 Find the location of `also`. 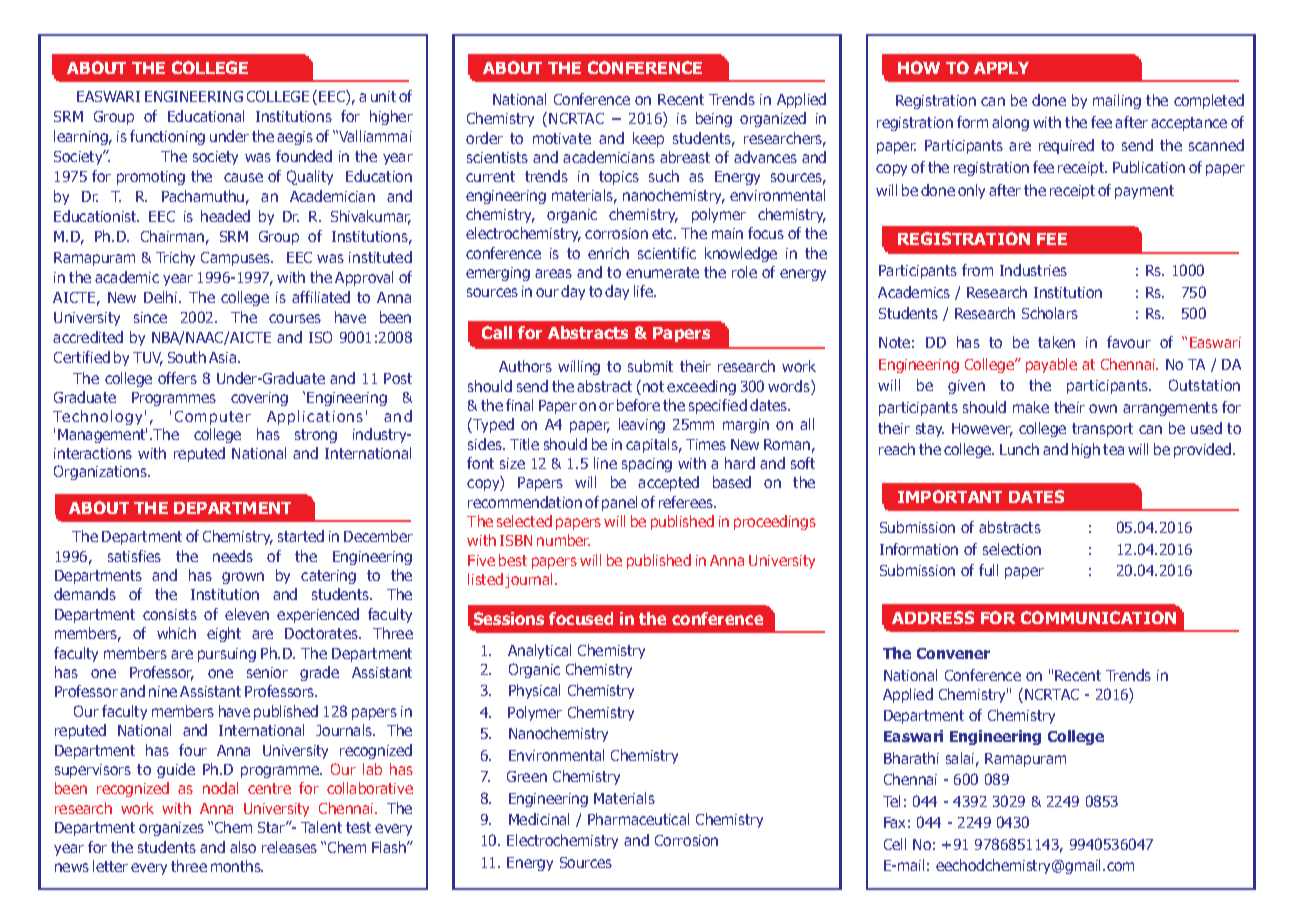

also is located at coordinates (243, 847).
